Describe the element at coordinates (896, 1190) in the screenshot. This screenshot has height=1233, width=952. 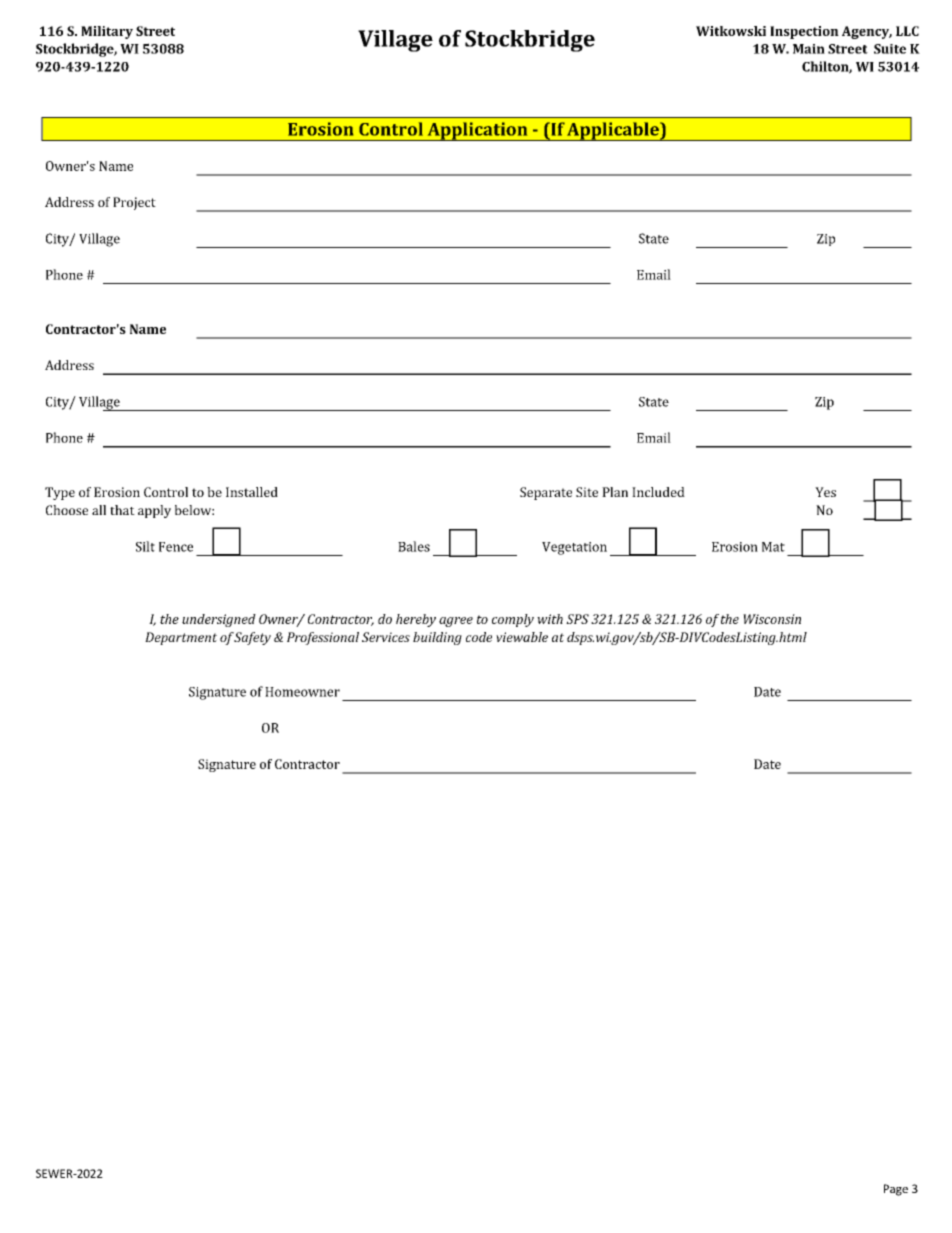
I see `Page` at that location.
